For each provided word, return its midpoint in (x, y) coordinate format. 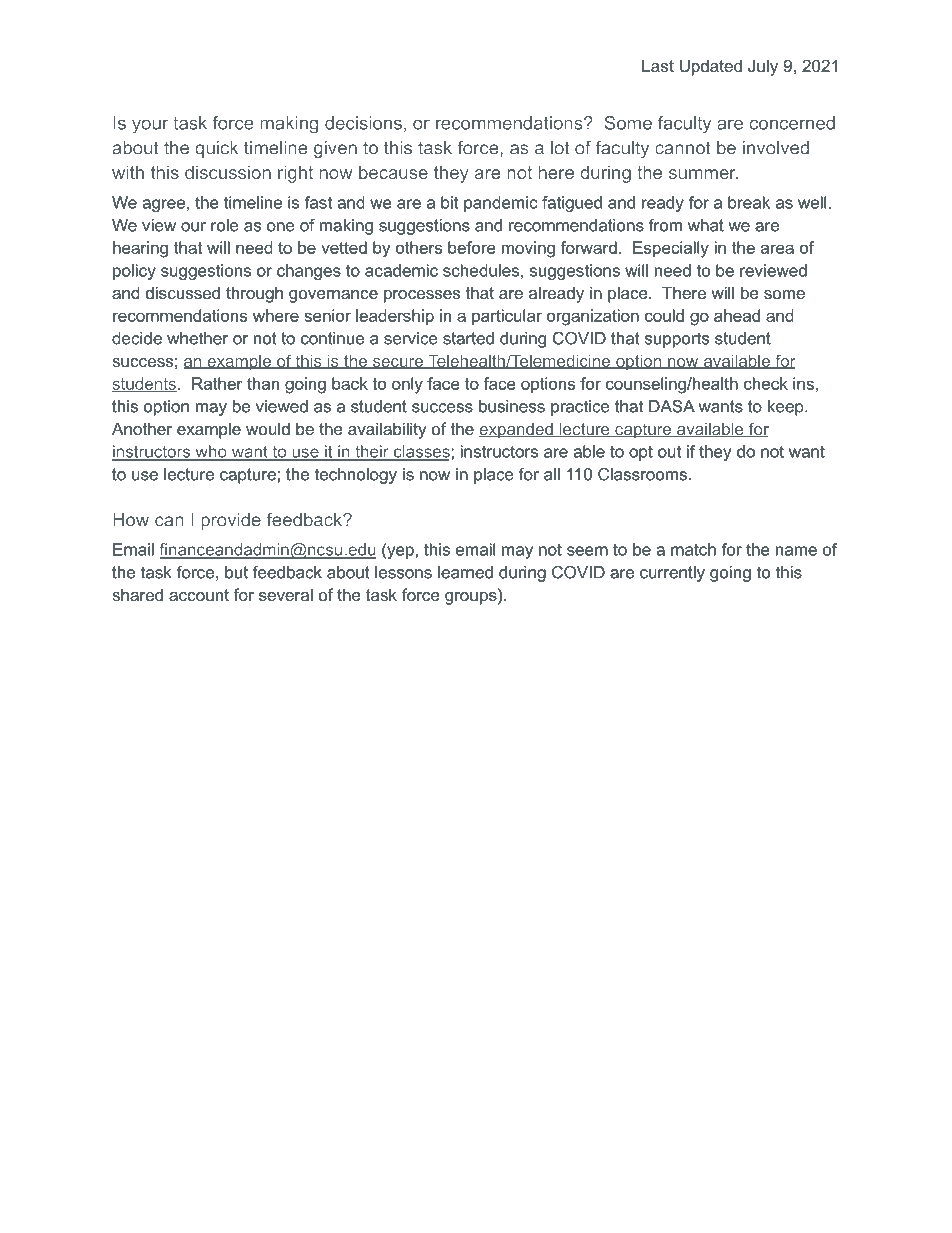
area (777, 249)
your (150, 126)
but (236, 572)
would (268, 428)
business (512, 406)
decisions (363, 123)
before (472, 247)
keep (787, 408)
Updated (711, 67)
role (225, 225)
